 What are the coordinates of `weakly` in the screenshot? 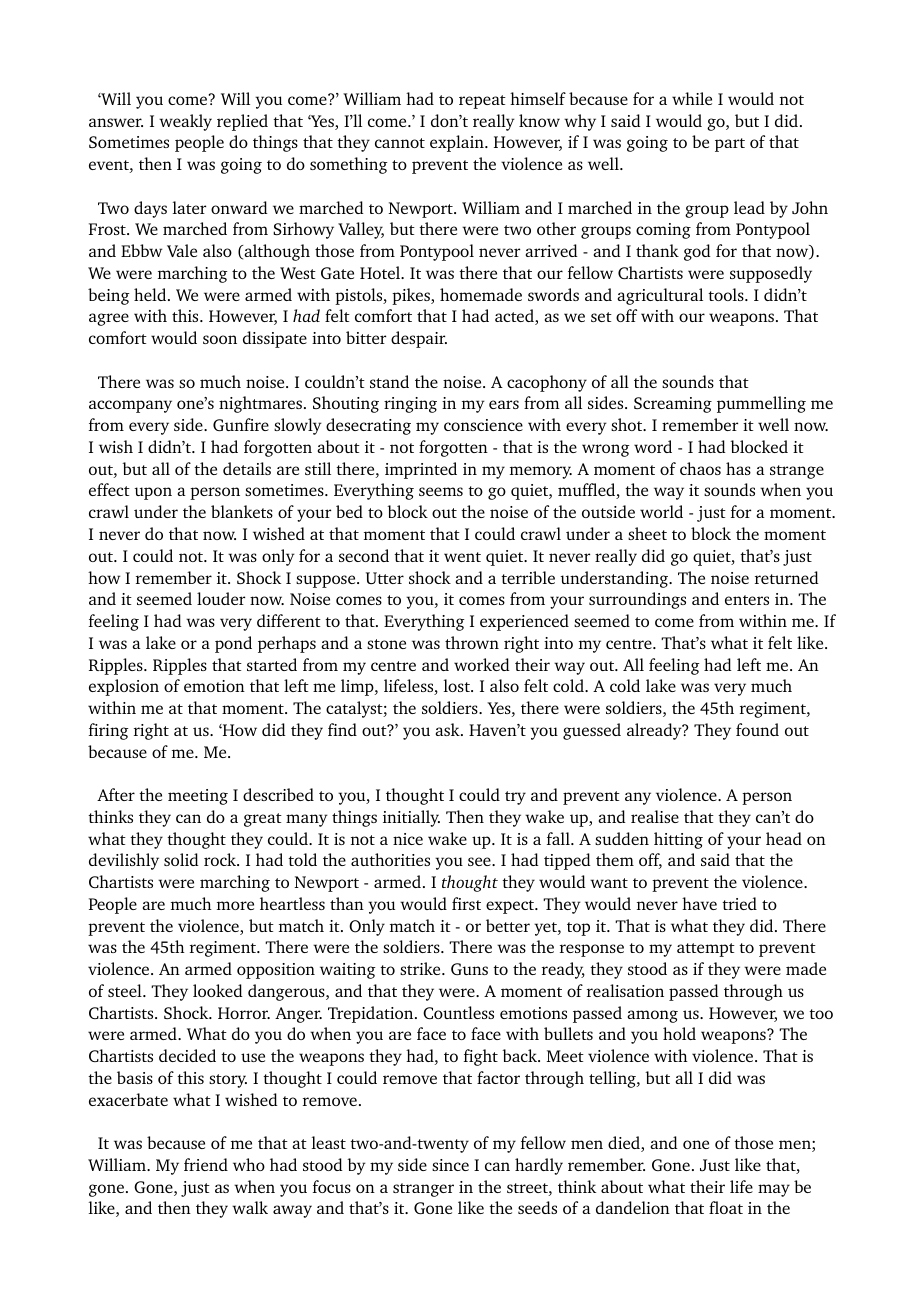 It's located at (185, 122).
